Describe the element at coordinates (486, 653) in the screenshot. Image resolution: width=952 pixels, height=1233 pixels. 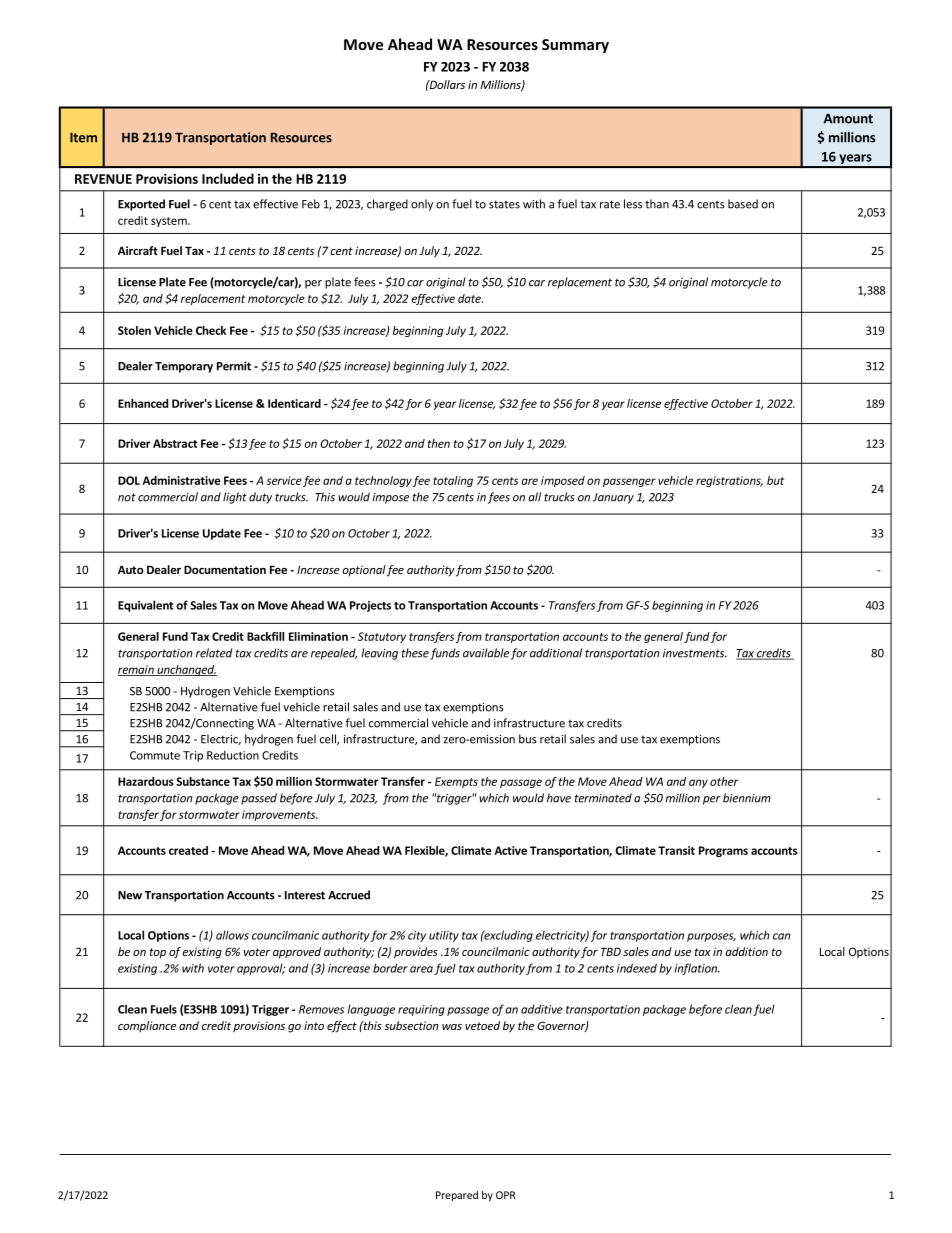
I see `available` at that location.
